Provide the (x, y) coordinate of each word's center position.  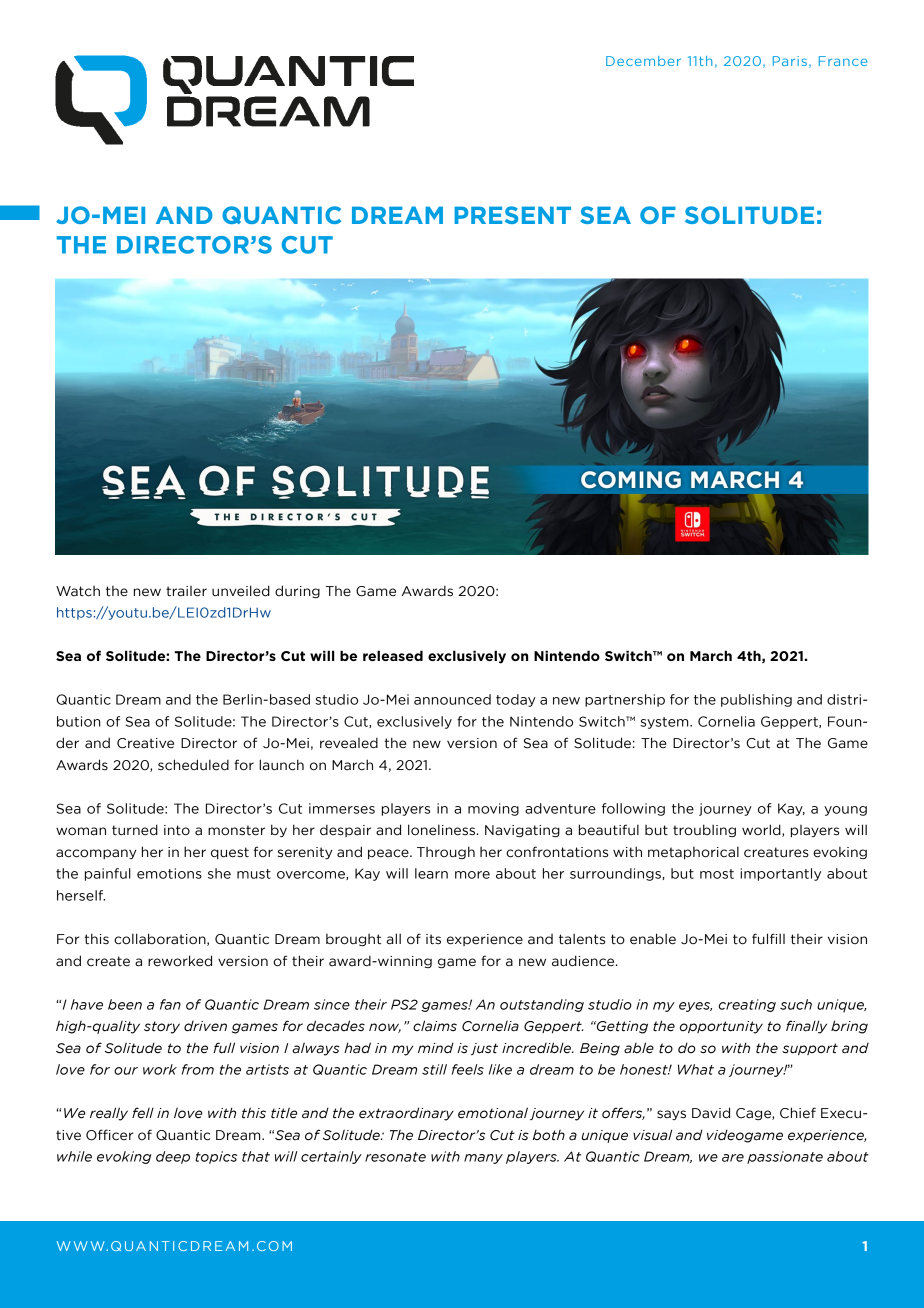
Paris (790, 61)
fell (143, 1113)
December (643, 61)
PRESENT (512, 215)
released (393, 655)
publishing (756, 700)
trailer (186, 591)
